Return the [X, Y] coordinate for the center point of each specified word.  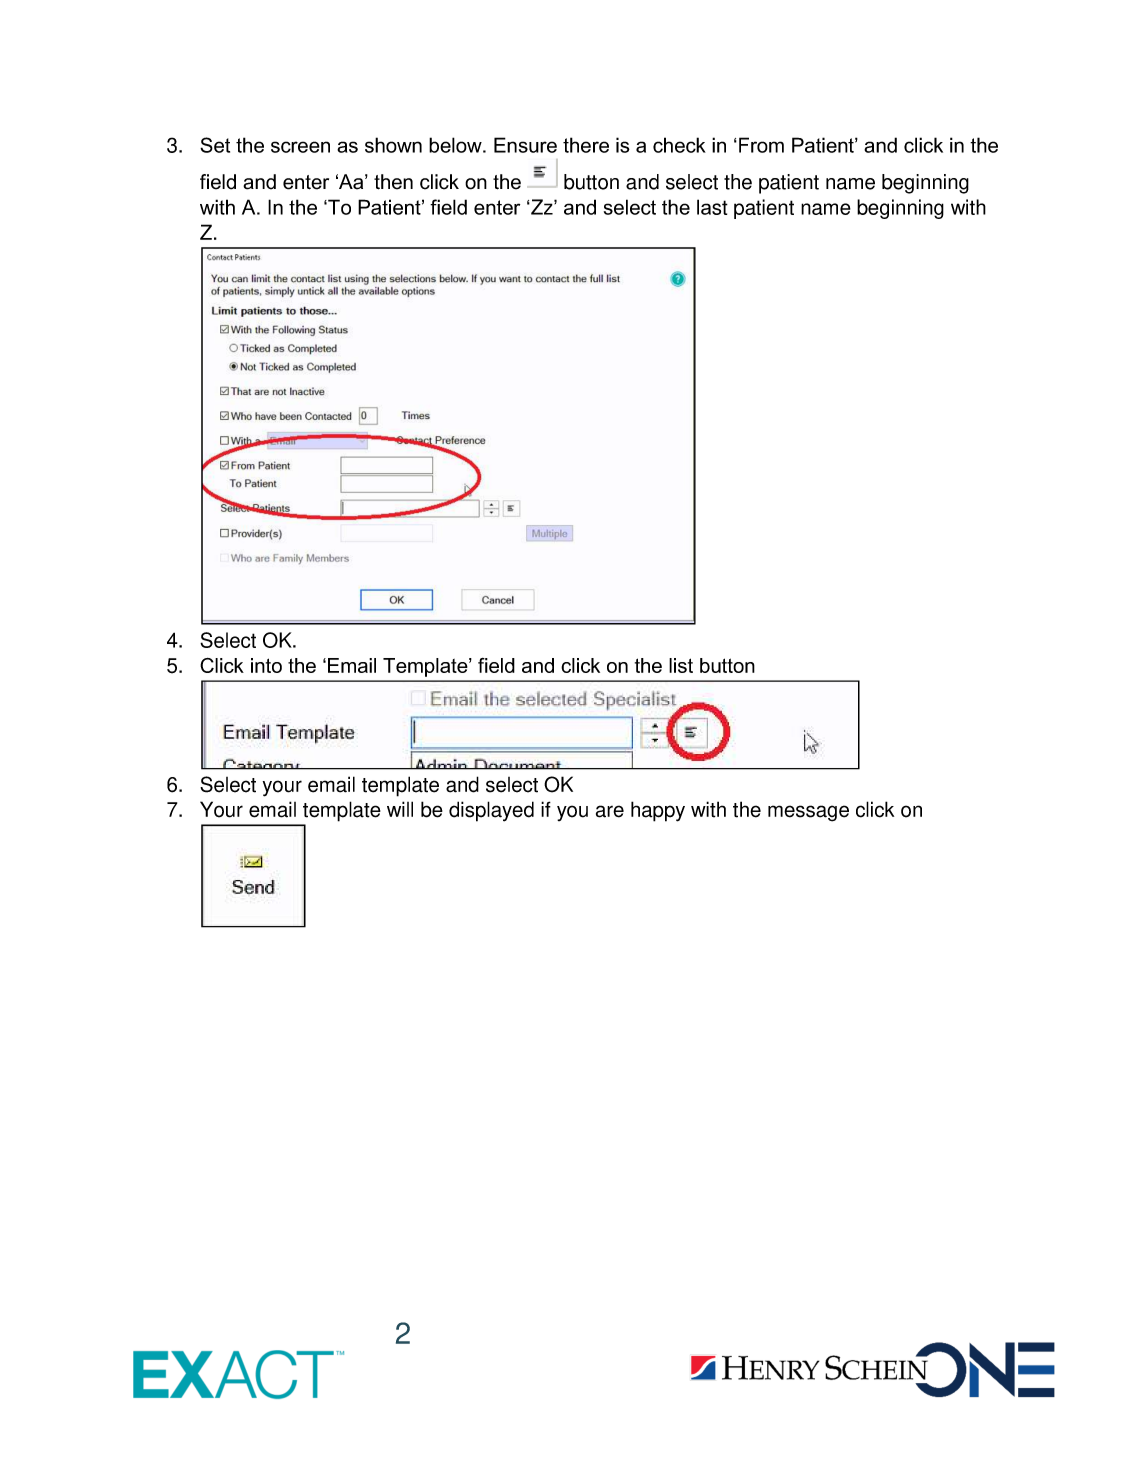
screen [300, 147]
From [761, 145]
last [712, 207]
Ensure [525, 145]
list [681, 665]
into [266, 665]
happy [658, 811]
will [400, 809]
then [393, 182]
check [679, 145]
